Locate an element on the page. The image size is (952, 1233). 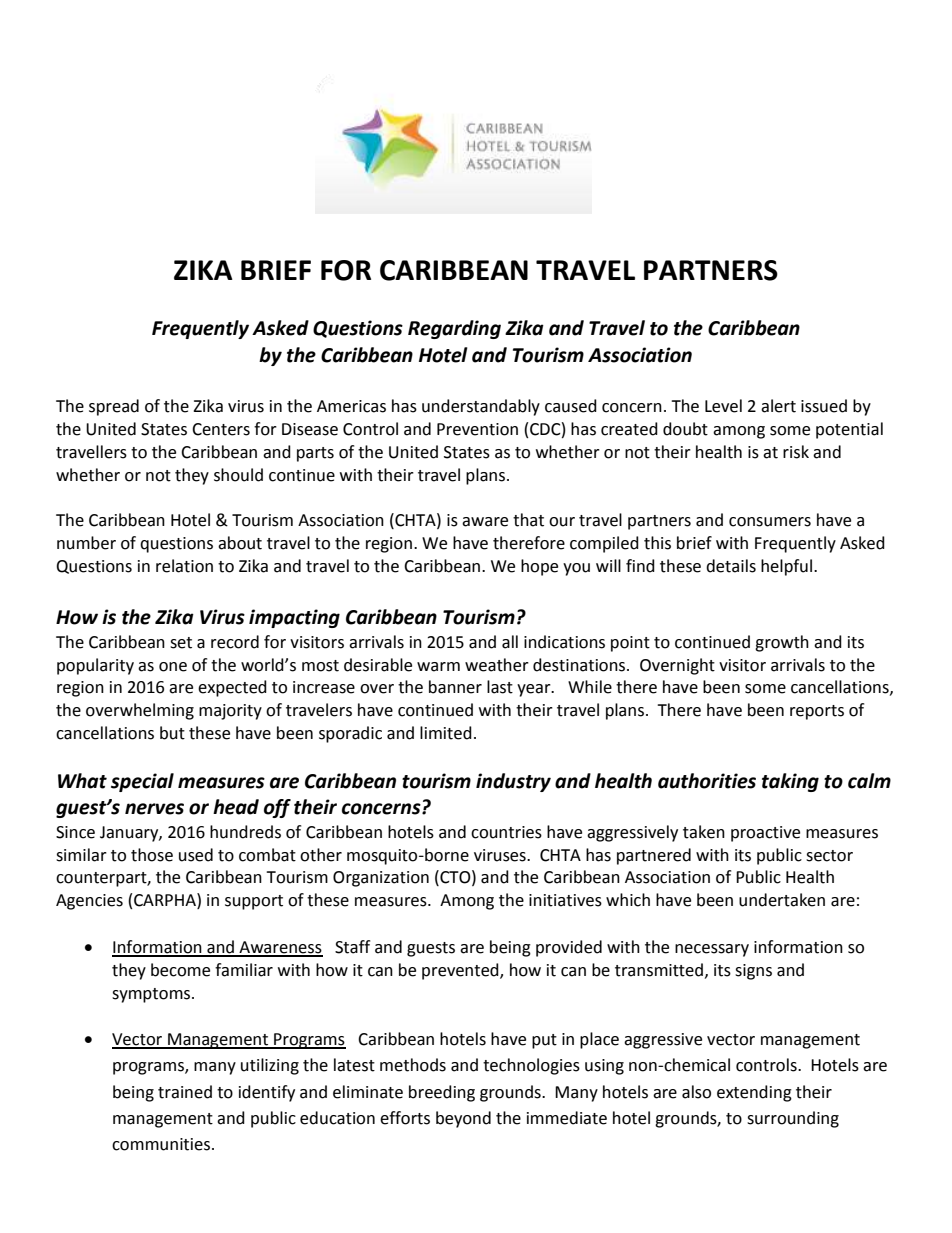
beyond is located at coordinates (463, 1119).
